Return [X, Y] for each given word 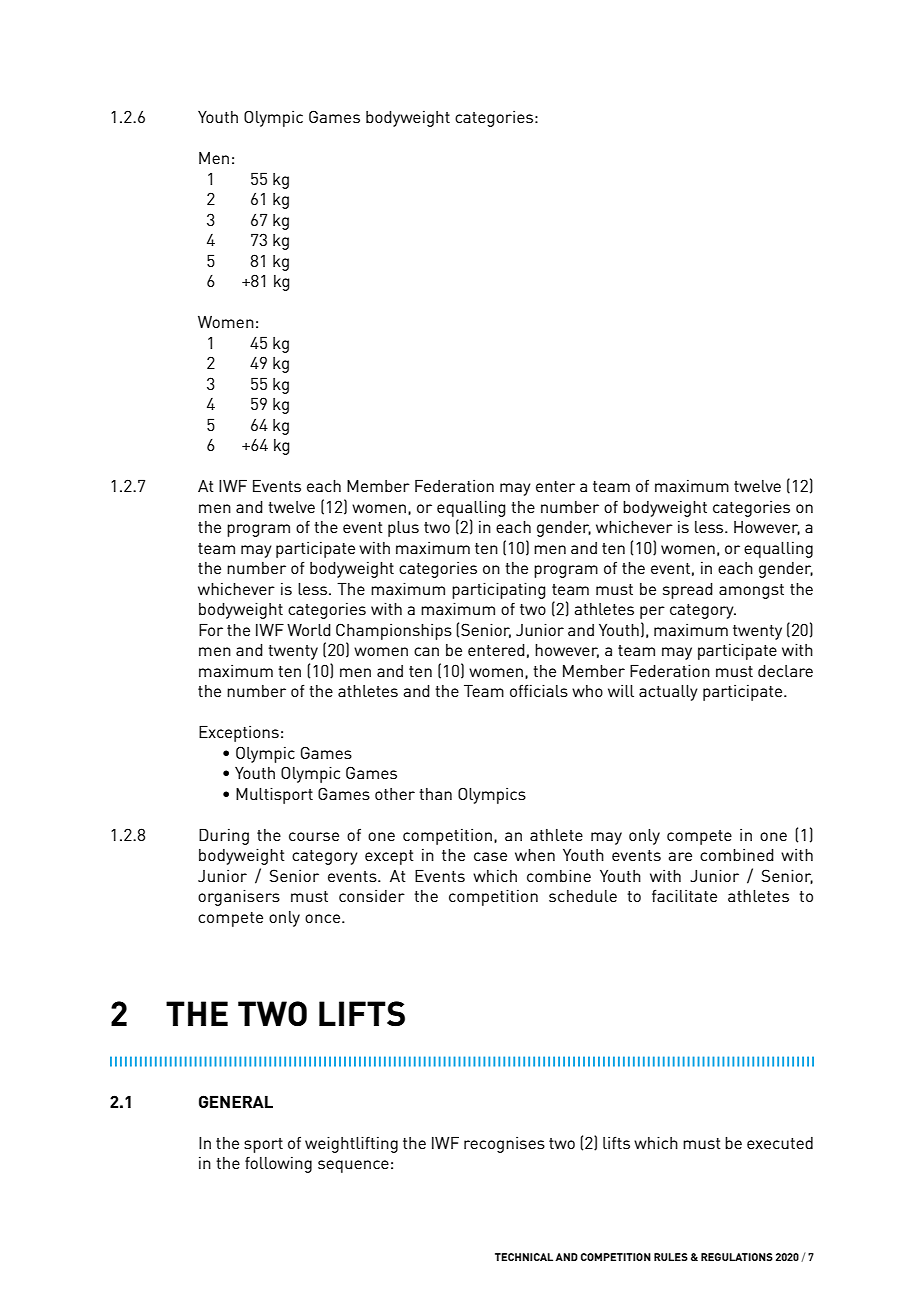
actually [668, 693]
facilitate [684, 895]
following [278, 1165]
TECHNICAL [524, 1257]
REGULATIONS [737, 1257]
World [309, 630]
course [314, 836]
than [435, 794]
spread [688, 591]
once [322, 918]
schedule [583, 896]
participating [498, 591]
